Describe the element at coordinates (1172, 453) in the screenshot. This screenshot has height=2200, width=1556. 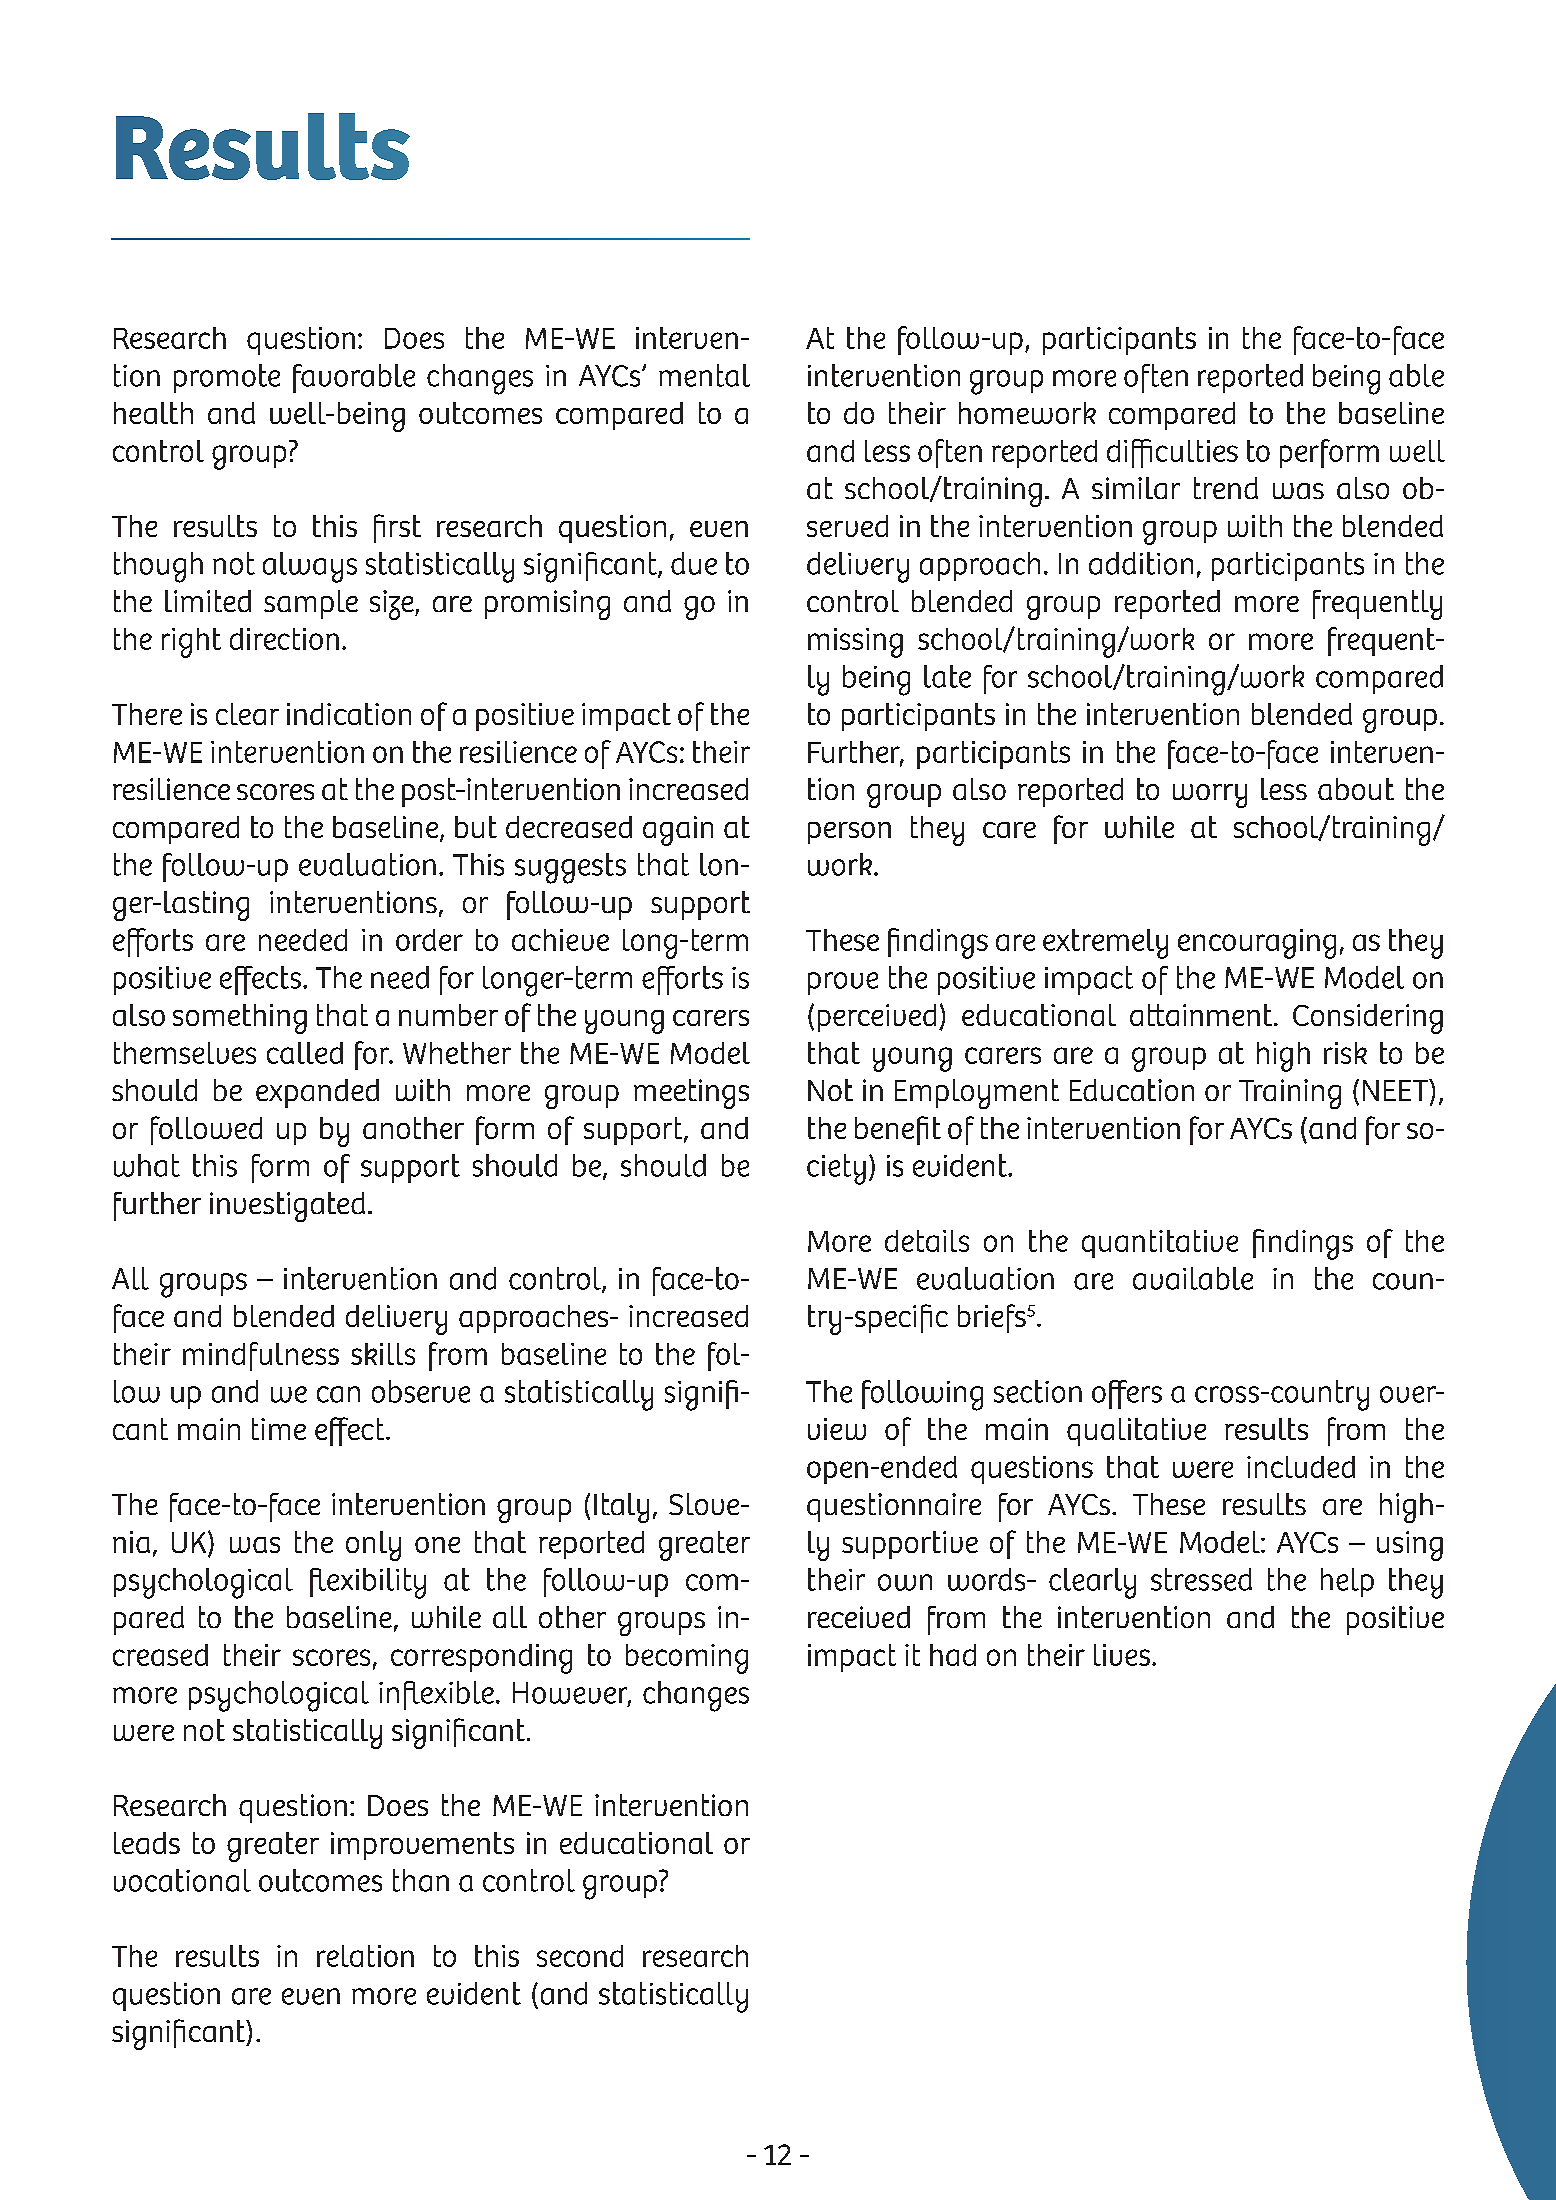
I see `difficulties` at that location.
